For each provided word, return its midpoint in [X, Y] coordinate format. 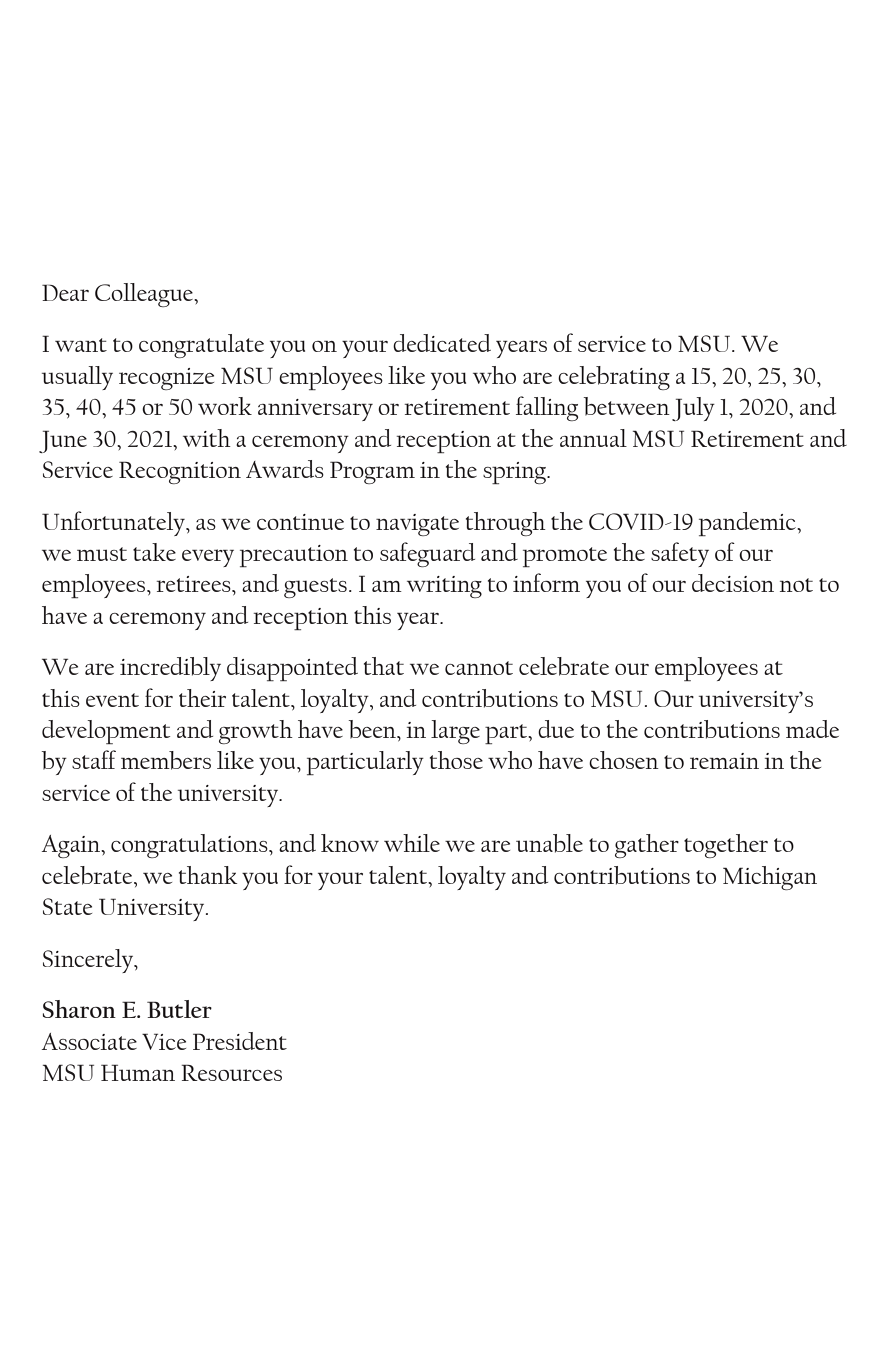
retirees [194, 584]
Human [138, 1072]
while [412, 843]
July [693, 409]
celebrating [614, 378]
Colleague [145, 295]
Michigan [770, 878]
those [456, 760]
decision [733, 583]
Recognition [180, 472]
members [166, 760]
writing [444, 587]
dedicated [442, 343]
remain [724, 761]
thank [208, 875]
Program [372, 472]
